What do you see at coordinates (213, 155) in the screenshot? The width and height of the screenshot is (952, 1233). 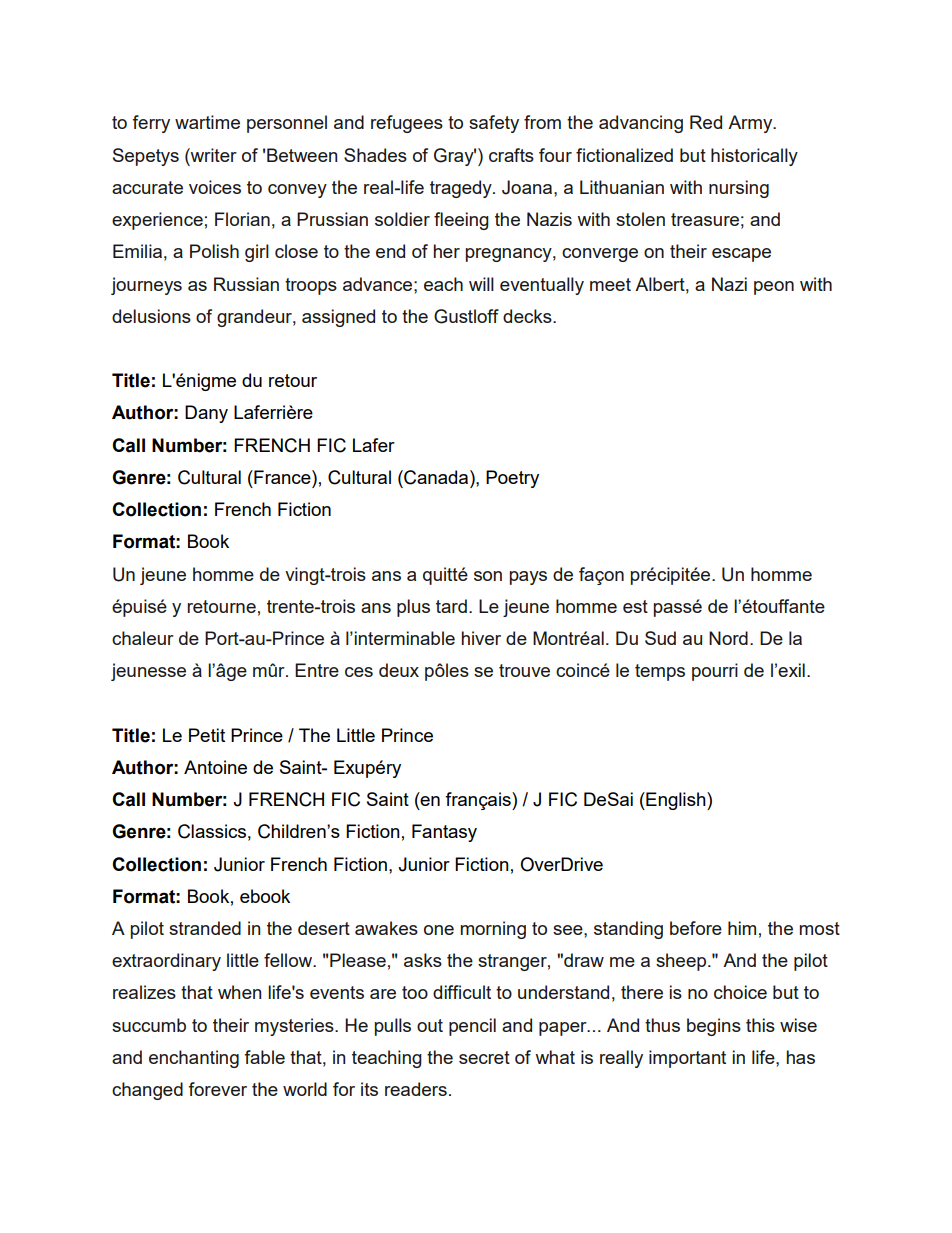 I see `writer` at bounding box center [213, 155].
